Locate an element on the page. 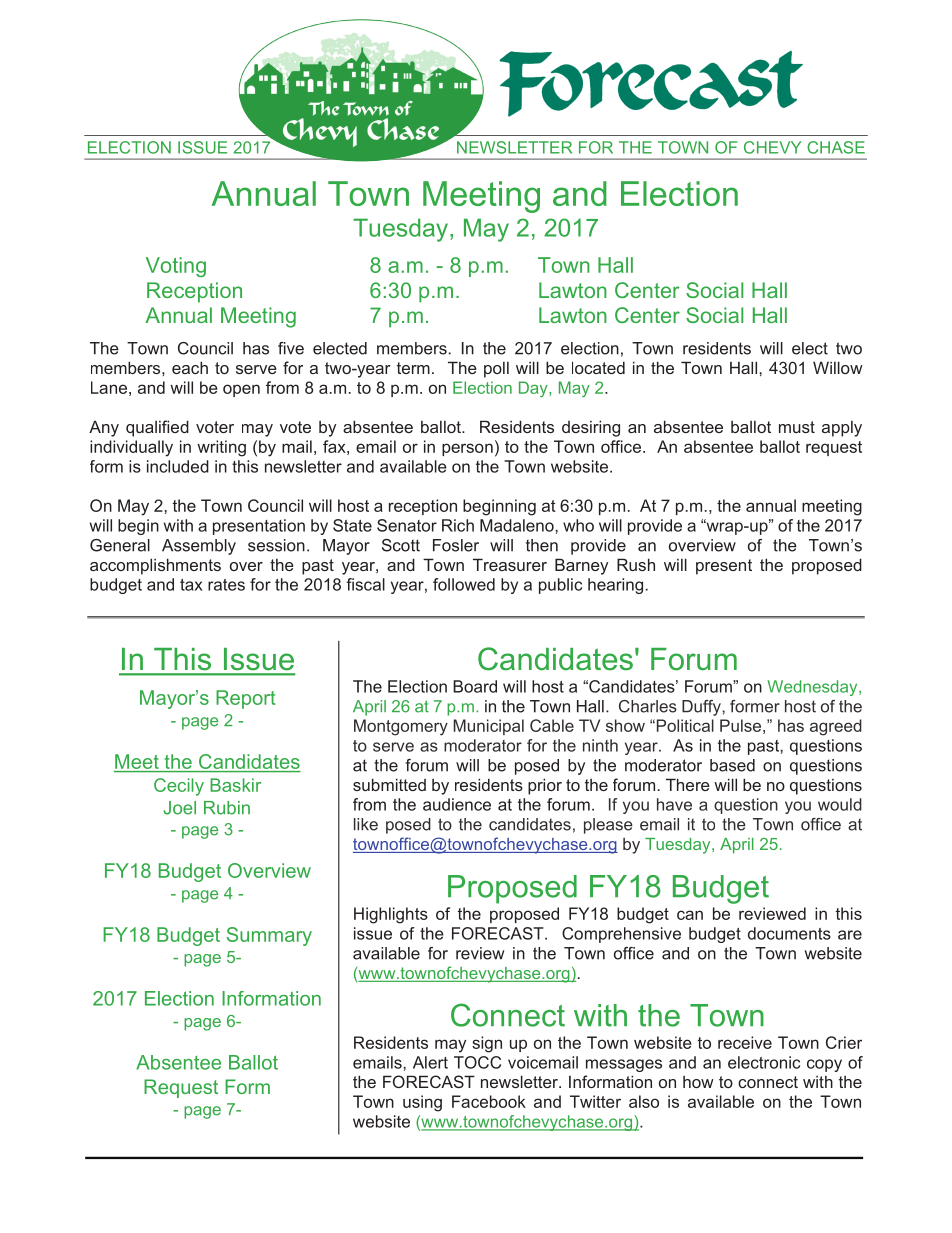 Image resolution: width=952 pixels, height=1233 pixels. receive is located at coordinates (745, 1042).
